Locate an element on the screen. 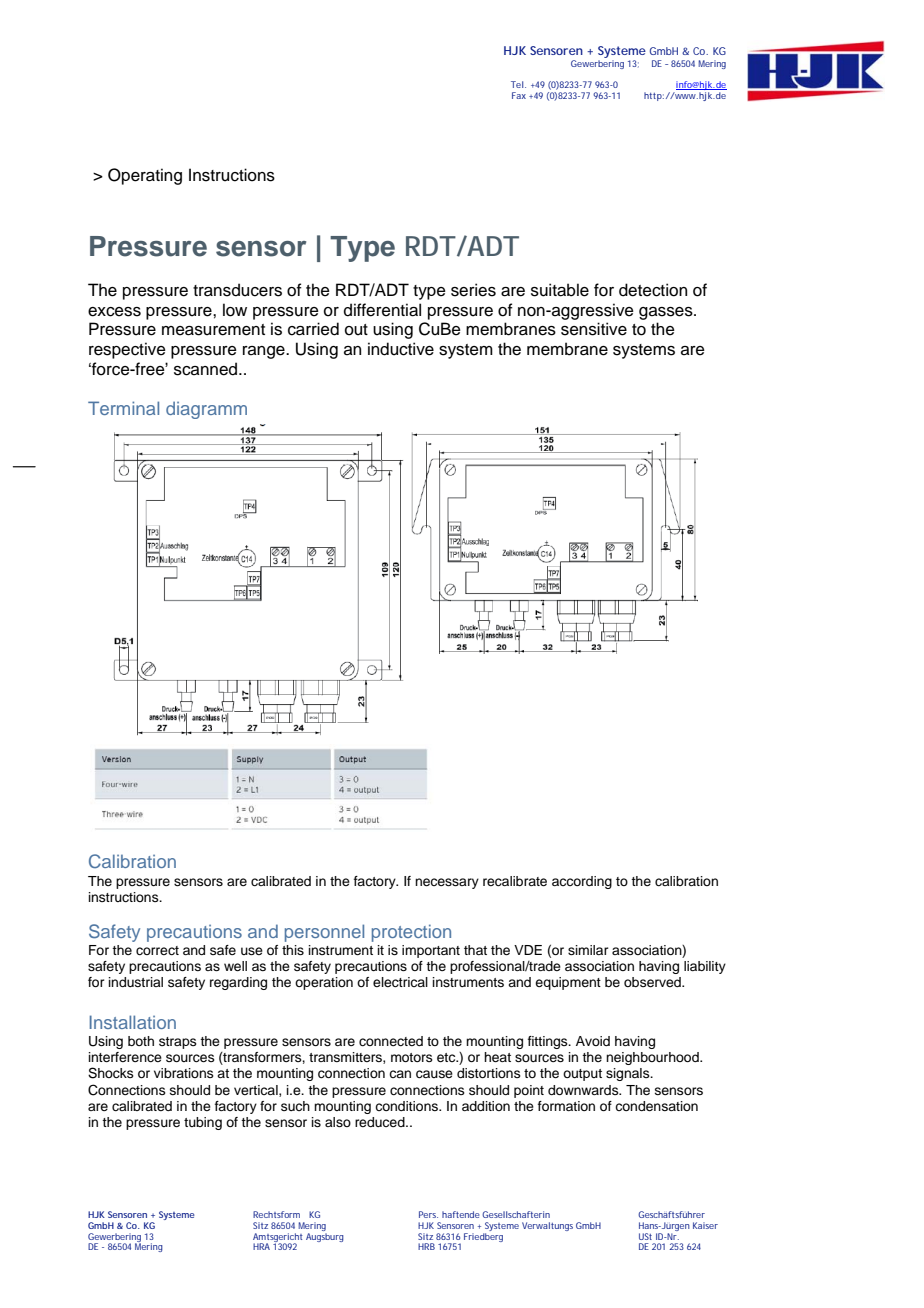  Fax is located at coordinates (521, 95).
